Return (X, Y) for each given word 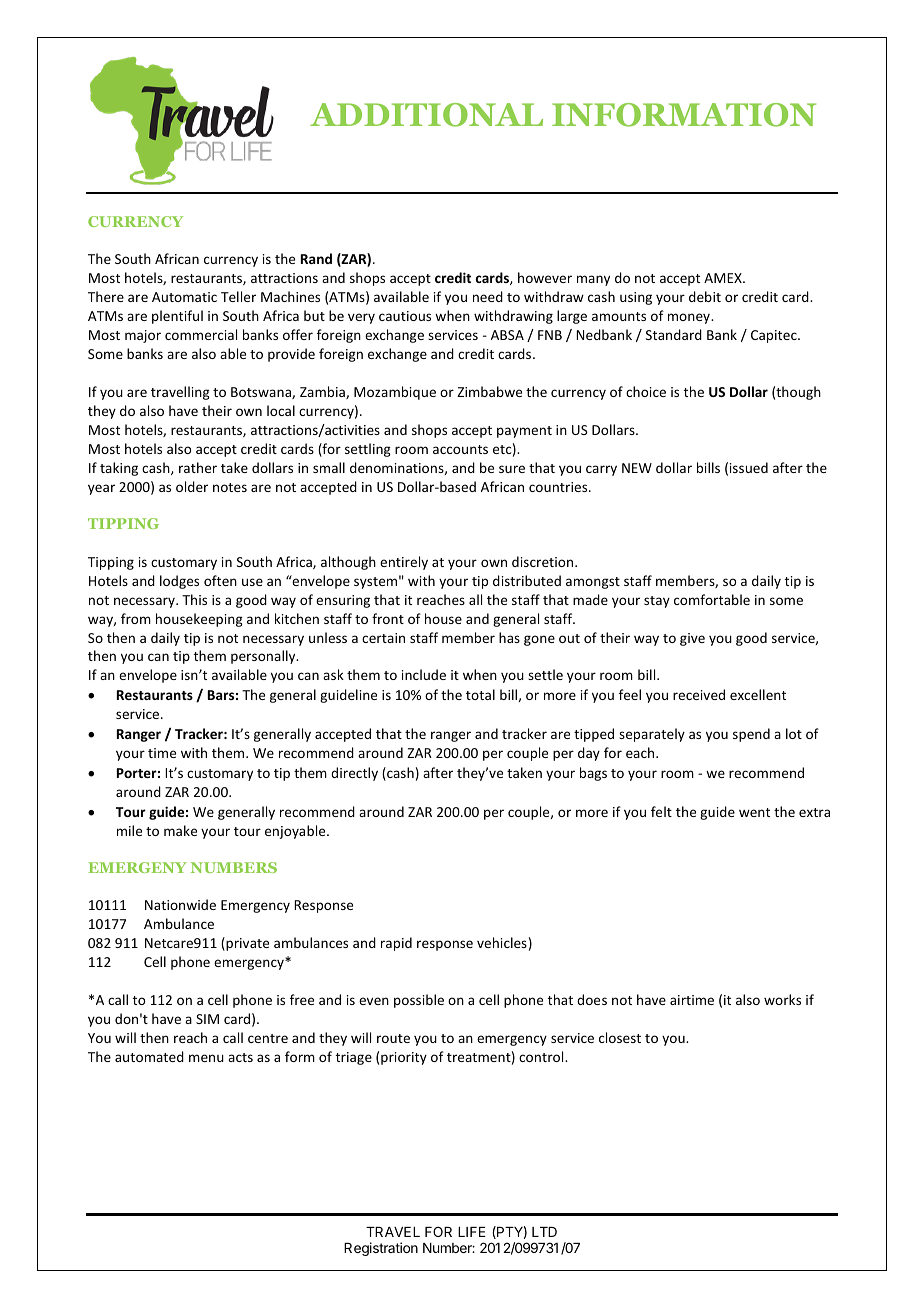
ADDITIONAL (426, 115)
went (754, 812)
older (192, 486)
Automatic (184, 297)
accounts (460, 449)
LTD (544, 1232)
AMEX (724, 278)
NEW (637, 468)
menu (206, 1058)
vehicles (502, 942)
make (180, 830)
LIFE (472, 1232)
